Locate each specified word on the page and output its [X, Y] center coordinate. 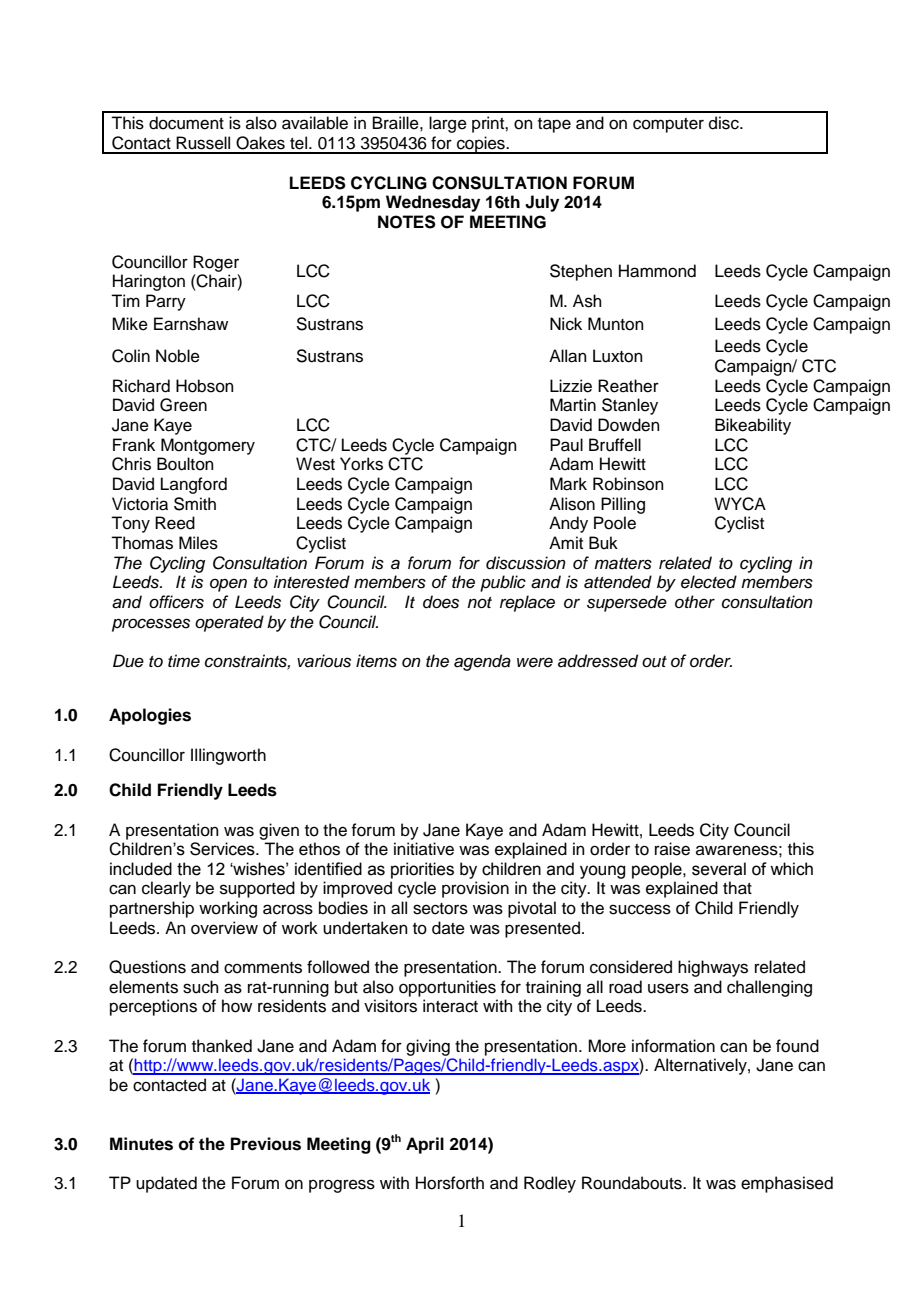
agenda [482, 662]
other [695, 602]
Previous [266, 1144]
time [184, 661]
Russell [203, 143]
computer [668, 125]
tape [554, 125]
